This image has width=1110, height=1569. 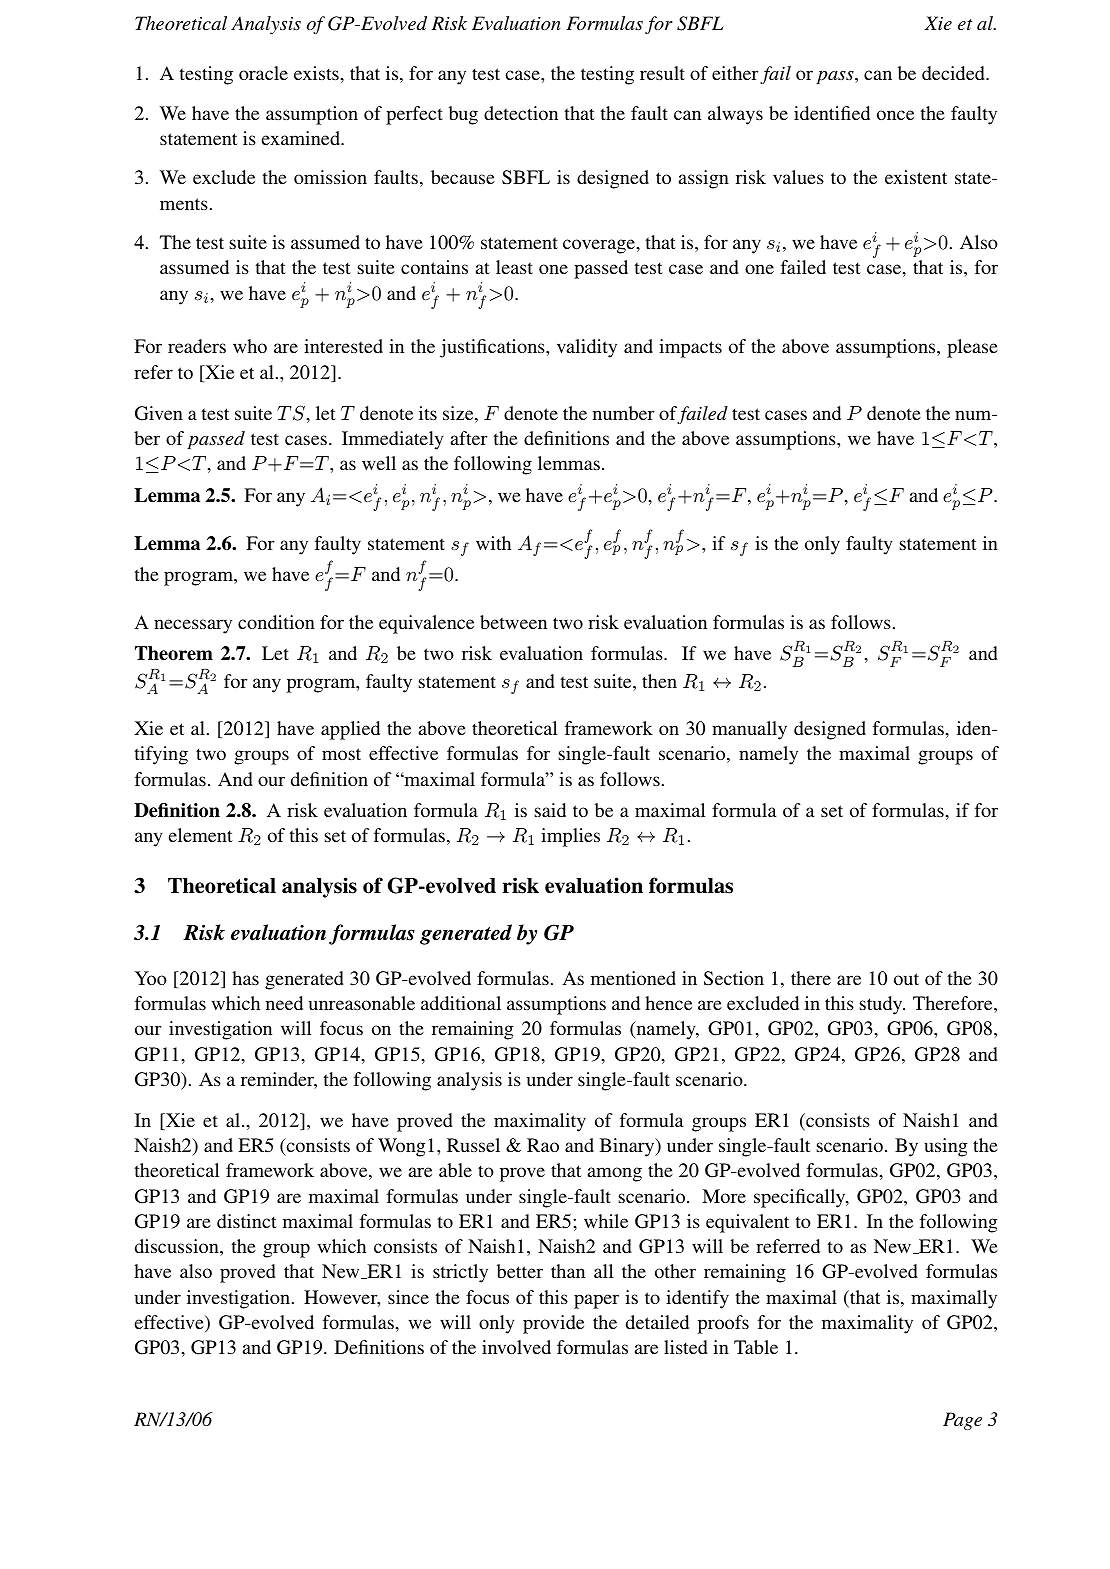 I want to click on with, so click(x=493, y=543).
